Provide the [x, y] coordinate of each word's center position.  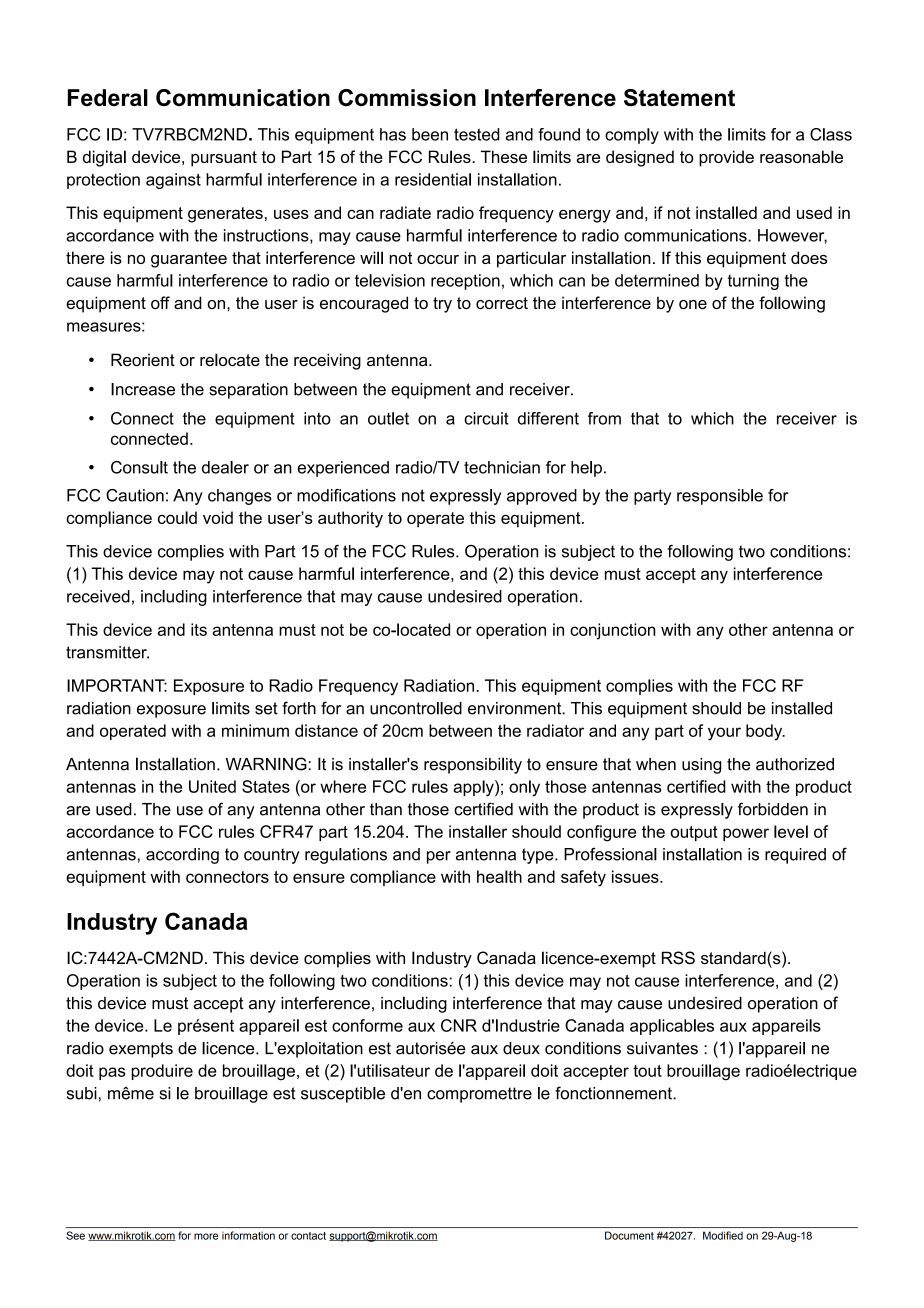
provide [726, 158]
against [173, 181]
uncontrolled [416, 708]
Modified [723, 1235]
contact [308, 1236]
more [206, 1236]
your [724, 734]
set [266, 708]
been [430, 134]
